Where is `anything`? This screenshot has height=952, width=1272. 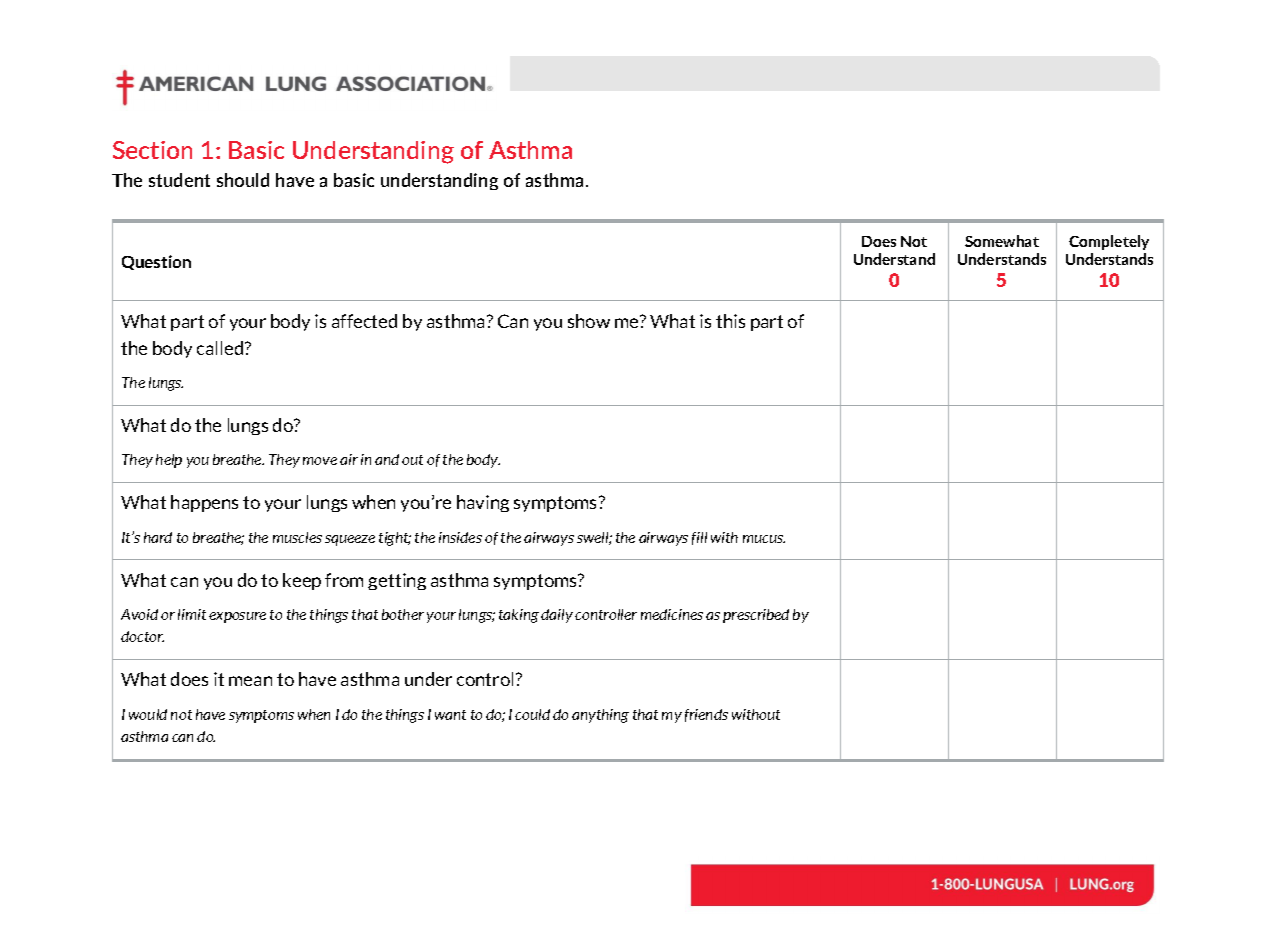
anything is located at coordinates (600, 716).
